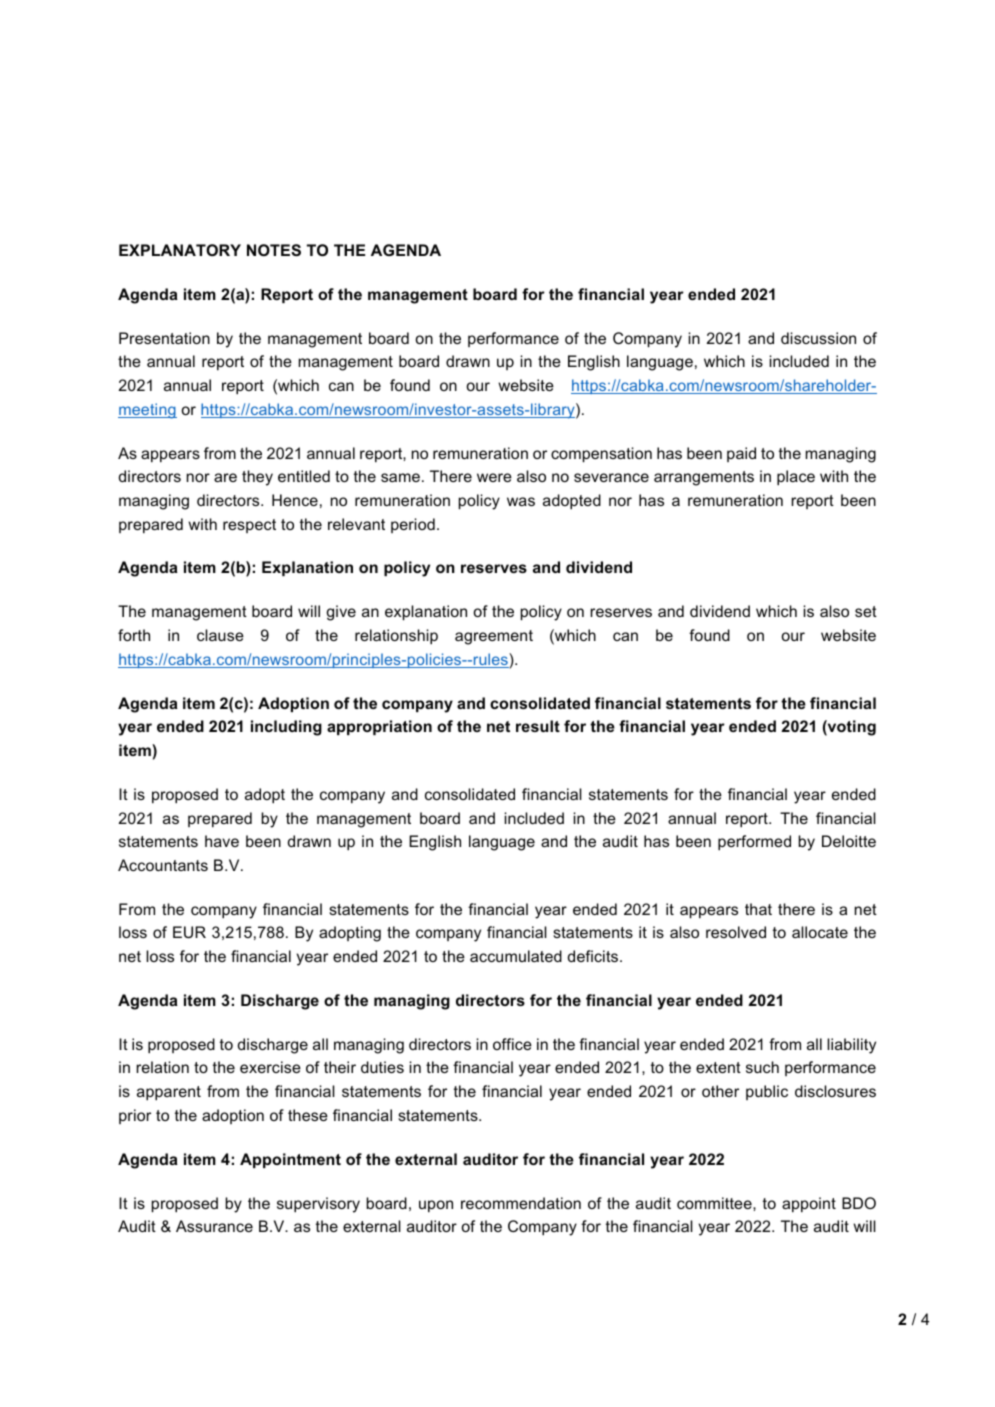  What do you see at coordinates (220, 635) in the screenshot?
I see `clause` at bounding box center [220, 635].
